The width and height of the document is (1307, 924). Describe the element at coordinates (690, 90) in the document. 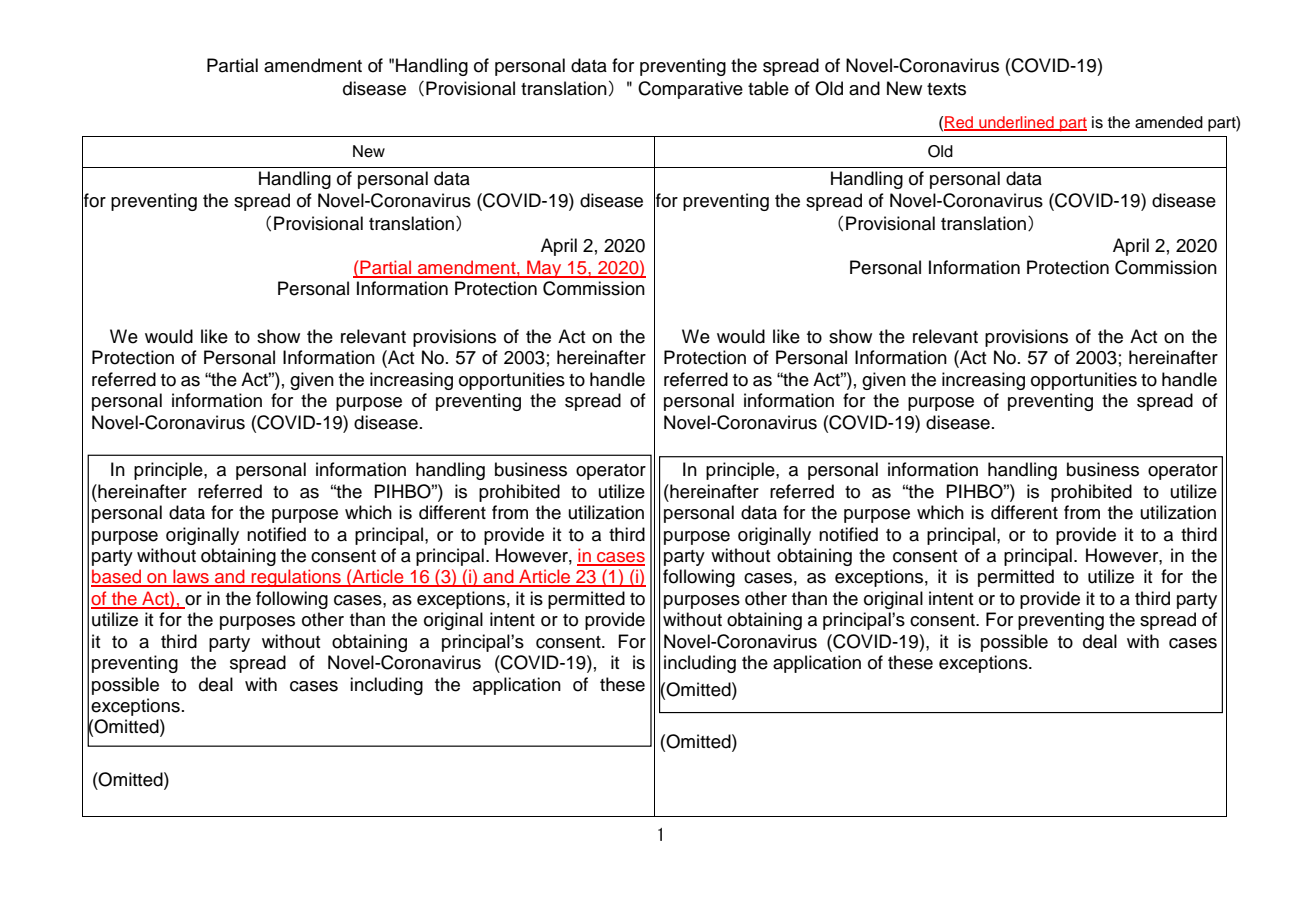

I see `Comparative` at that location.
